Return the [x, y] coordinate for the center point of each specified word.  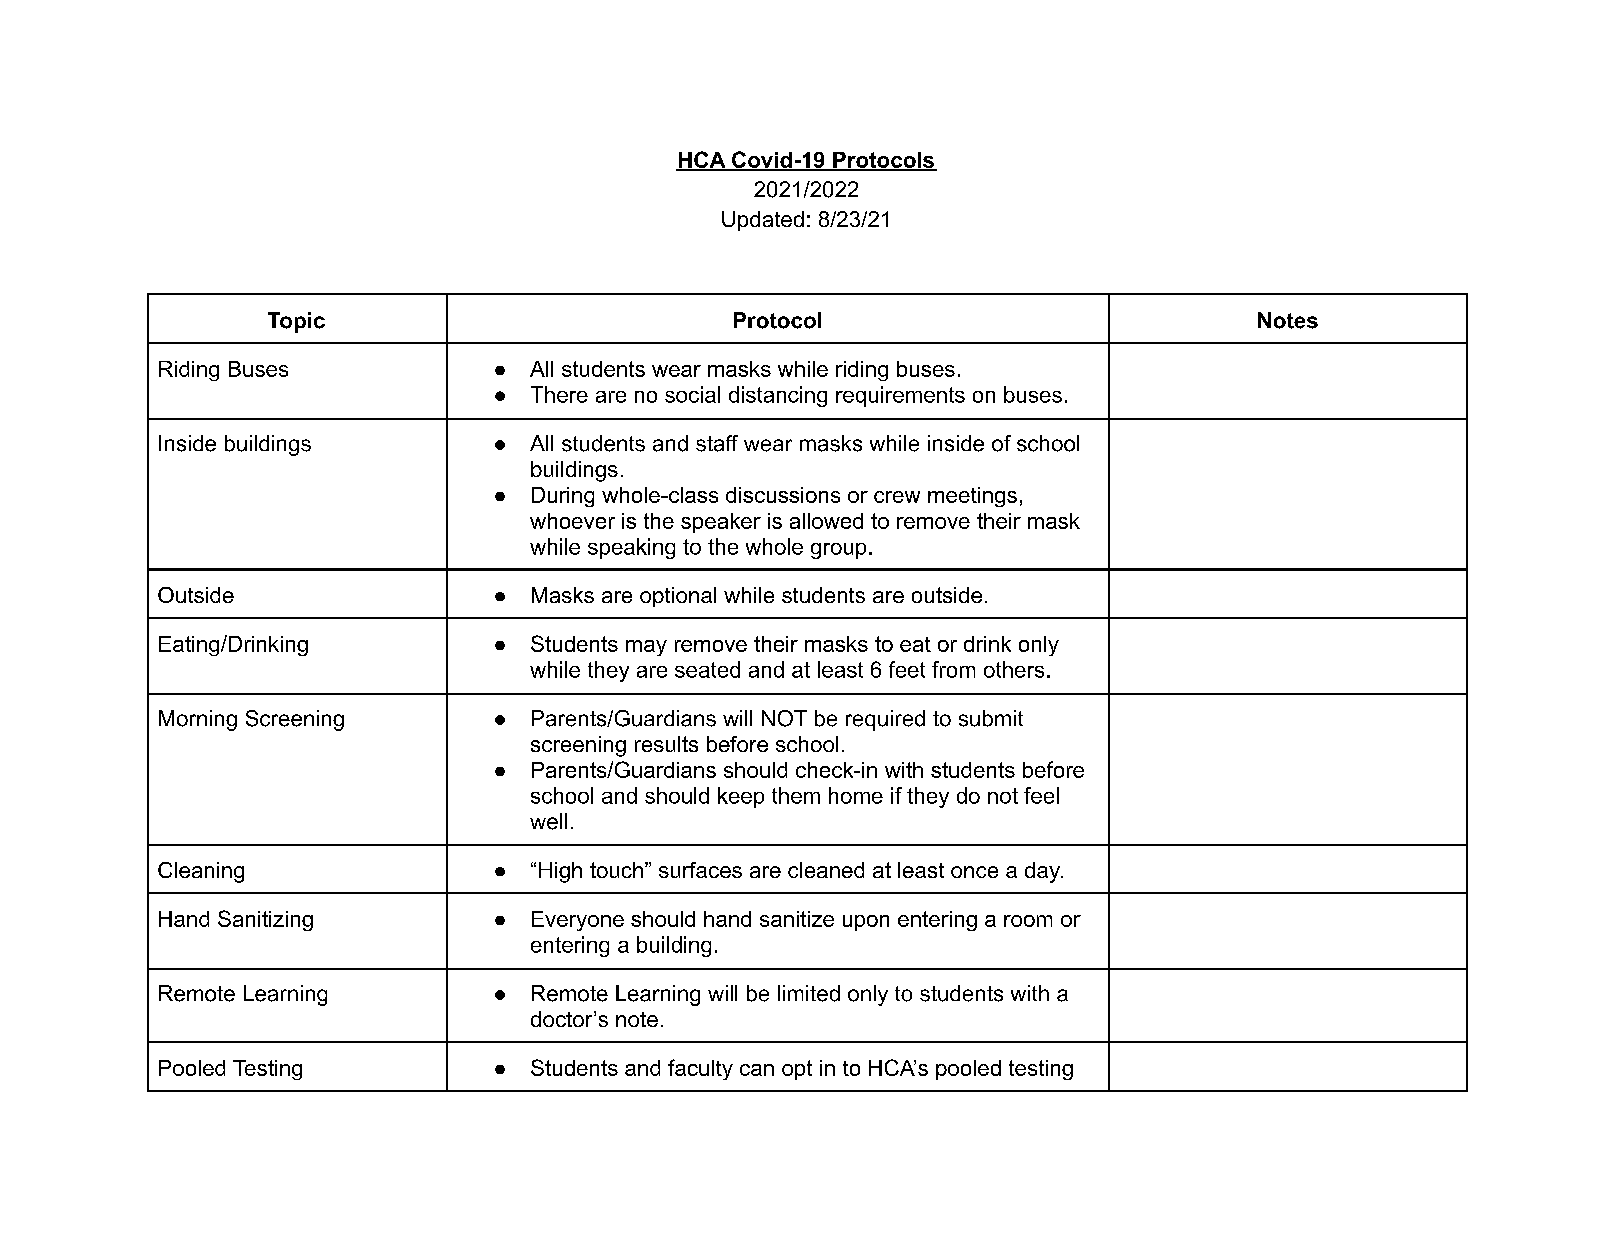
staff [717, 443]
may [646, 648]
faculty [700, 1069]
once [974, 872]
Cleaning [201, 872]
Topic [296, 322]
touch [616, 870]
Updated [763, 221]
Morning [198, 720]
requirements [900, 396]
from [953, 669]
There [559, 394]
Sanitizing [265, 920]
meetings [972, 497]
